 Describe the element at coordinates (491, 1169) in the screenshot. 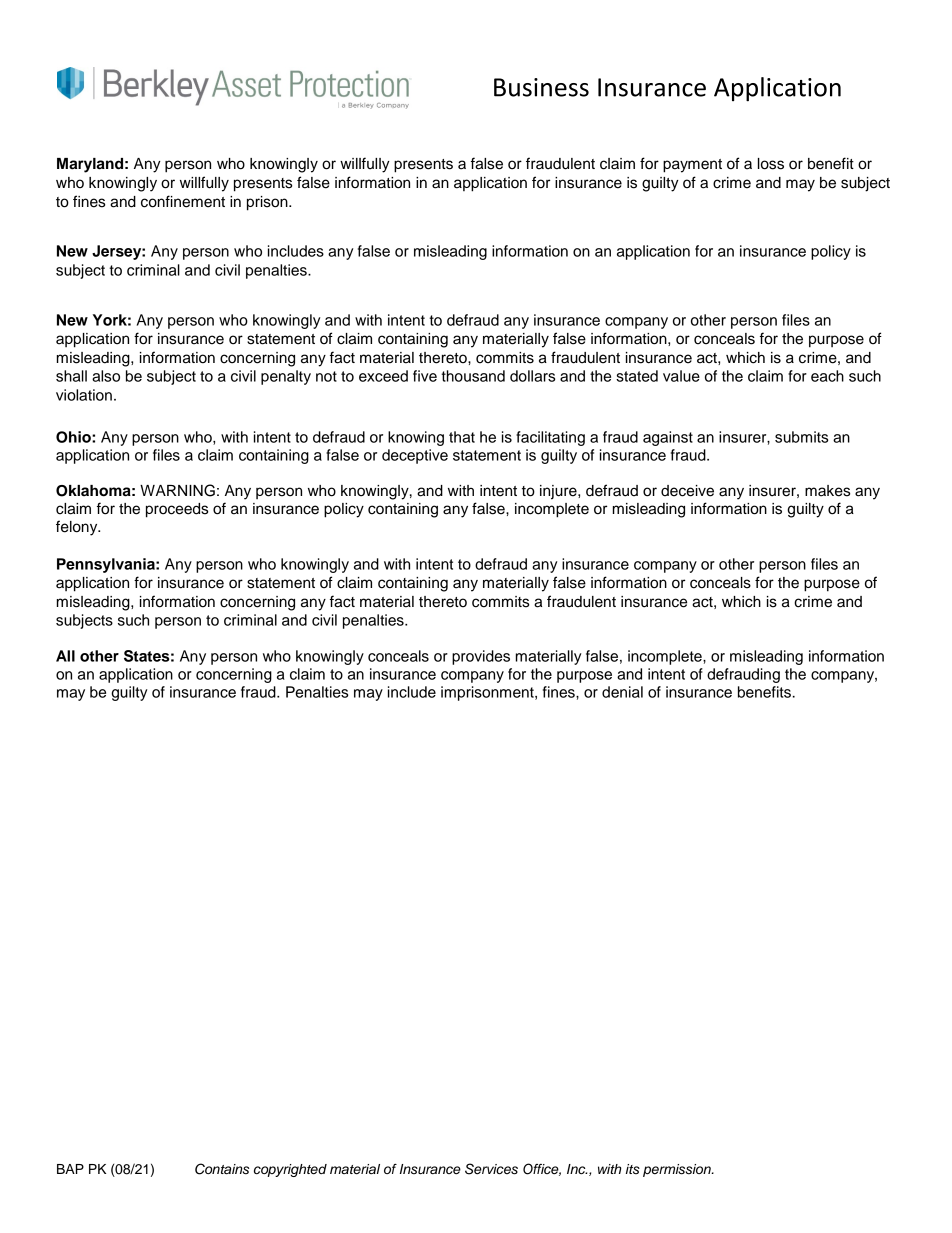

I see `Services` at that location.
